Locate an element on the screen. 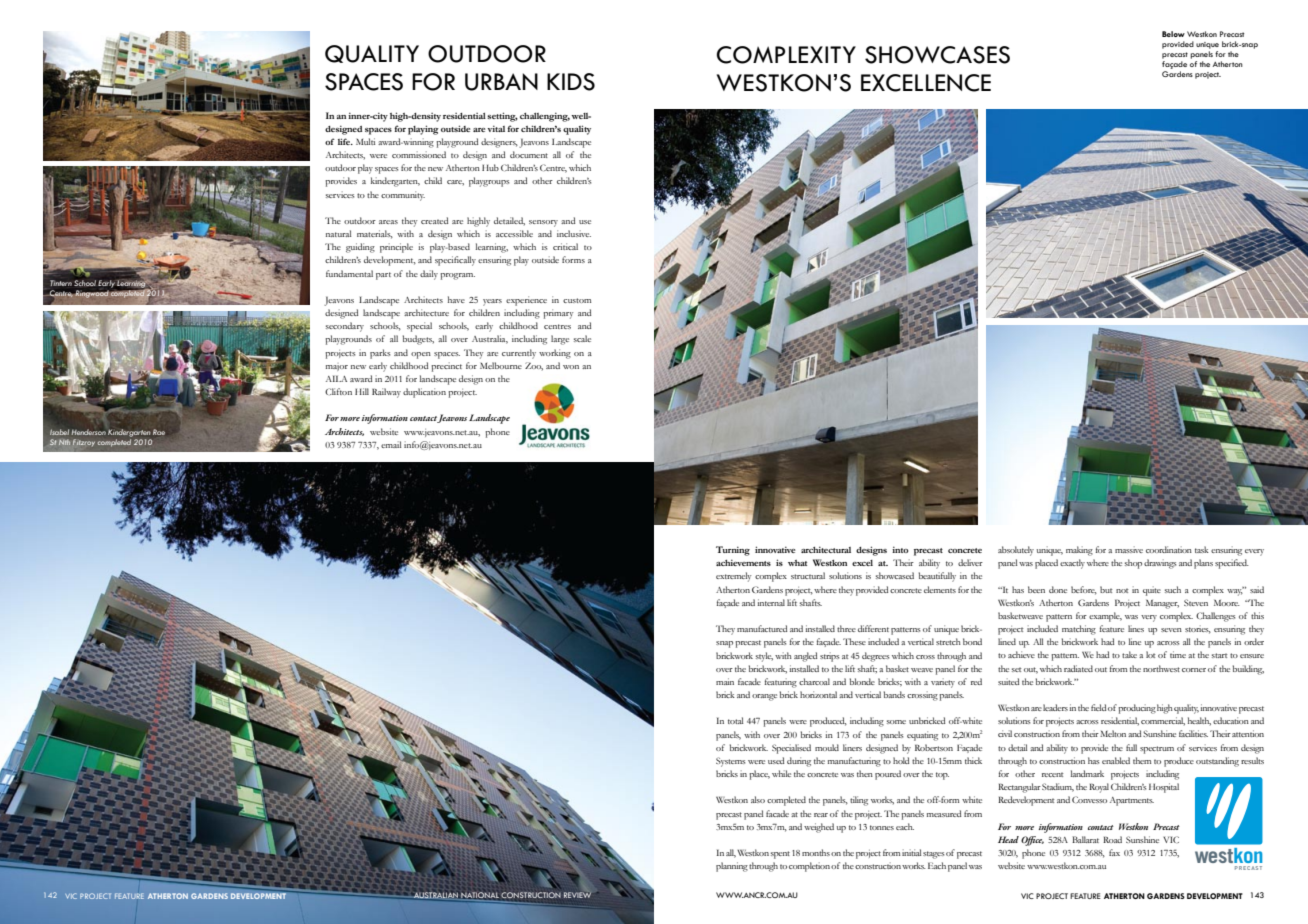  Below is located at coordinates (1173, 34).
